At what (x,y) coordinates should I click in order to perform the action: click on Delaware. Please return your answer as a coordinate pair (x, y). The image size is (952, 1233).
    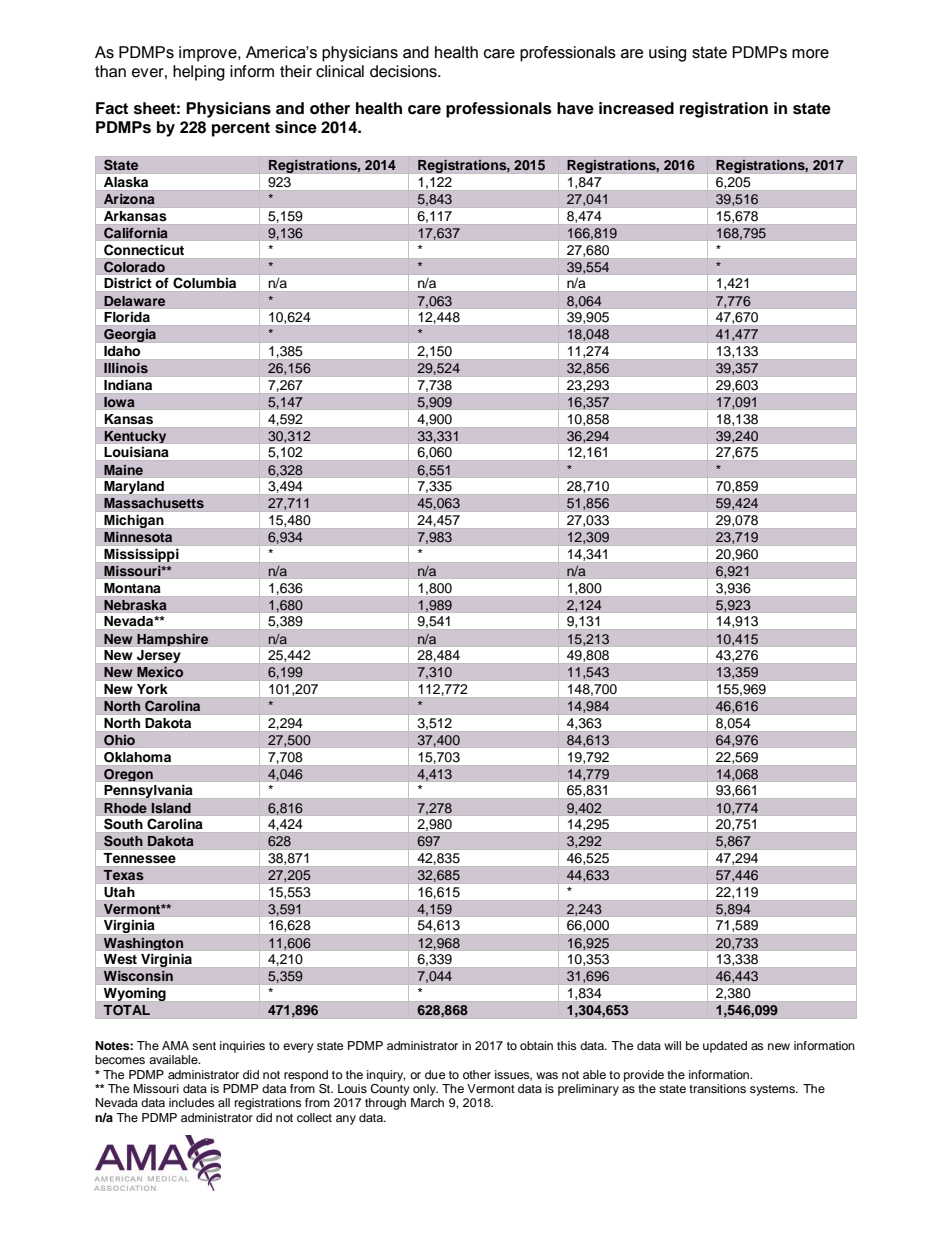
    Looking at the image, I should click on (134, 301).
